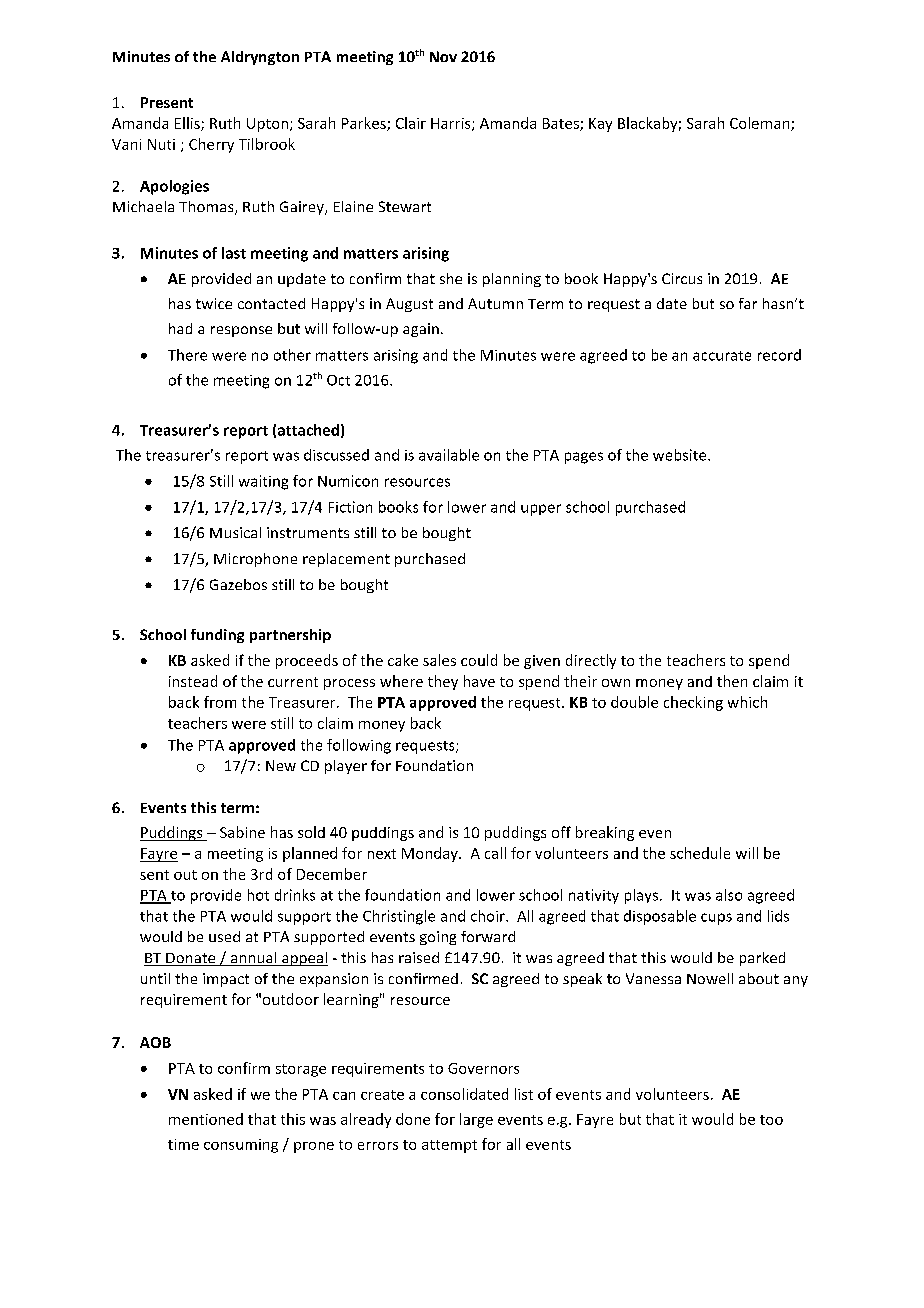 Image resolution: width=924 pixels, height=1308 pixels. Describe the element at coordinates (421, 330) in the image. I see `again` at that location.
